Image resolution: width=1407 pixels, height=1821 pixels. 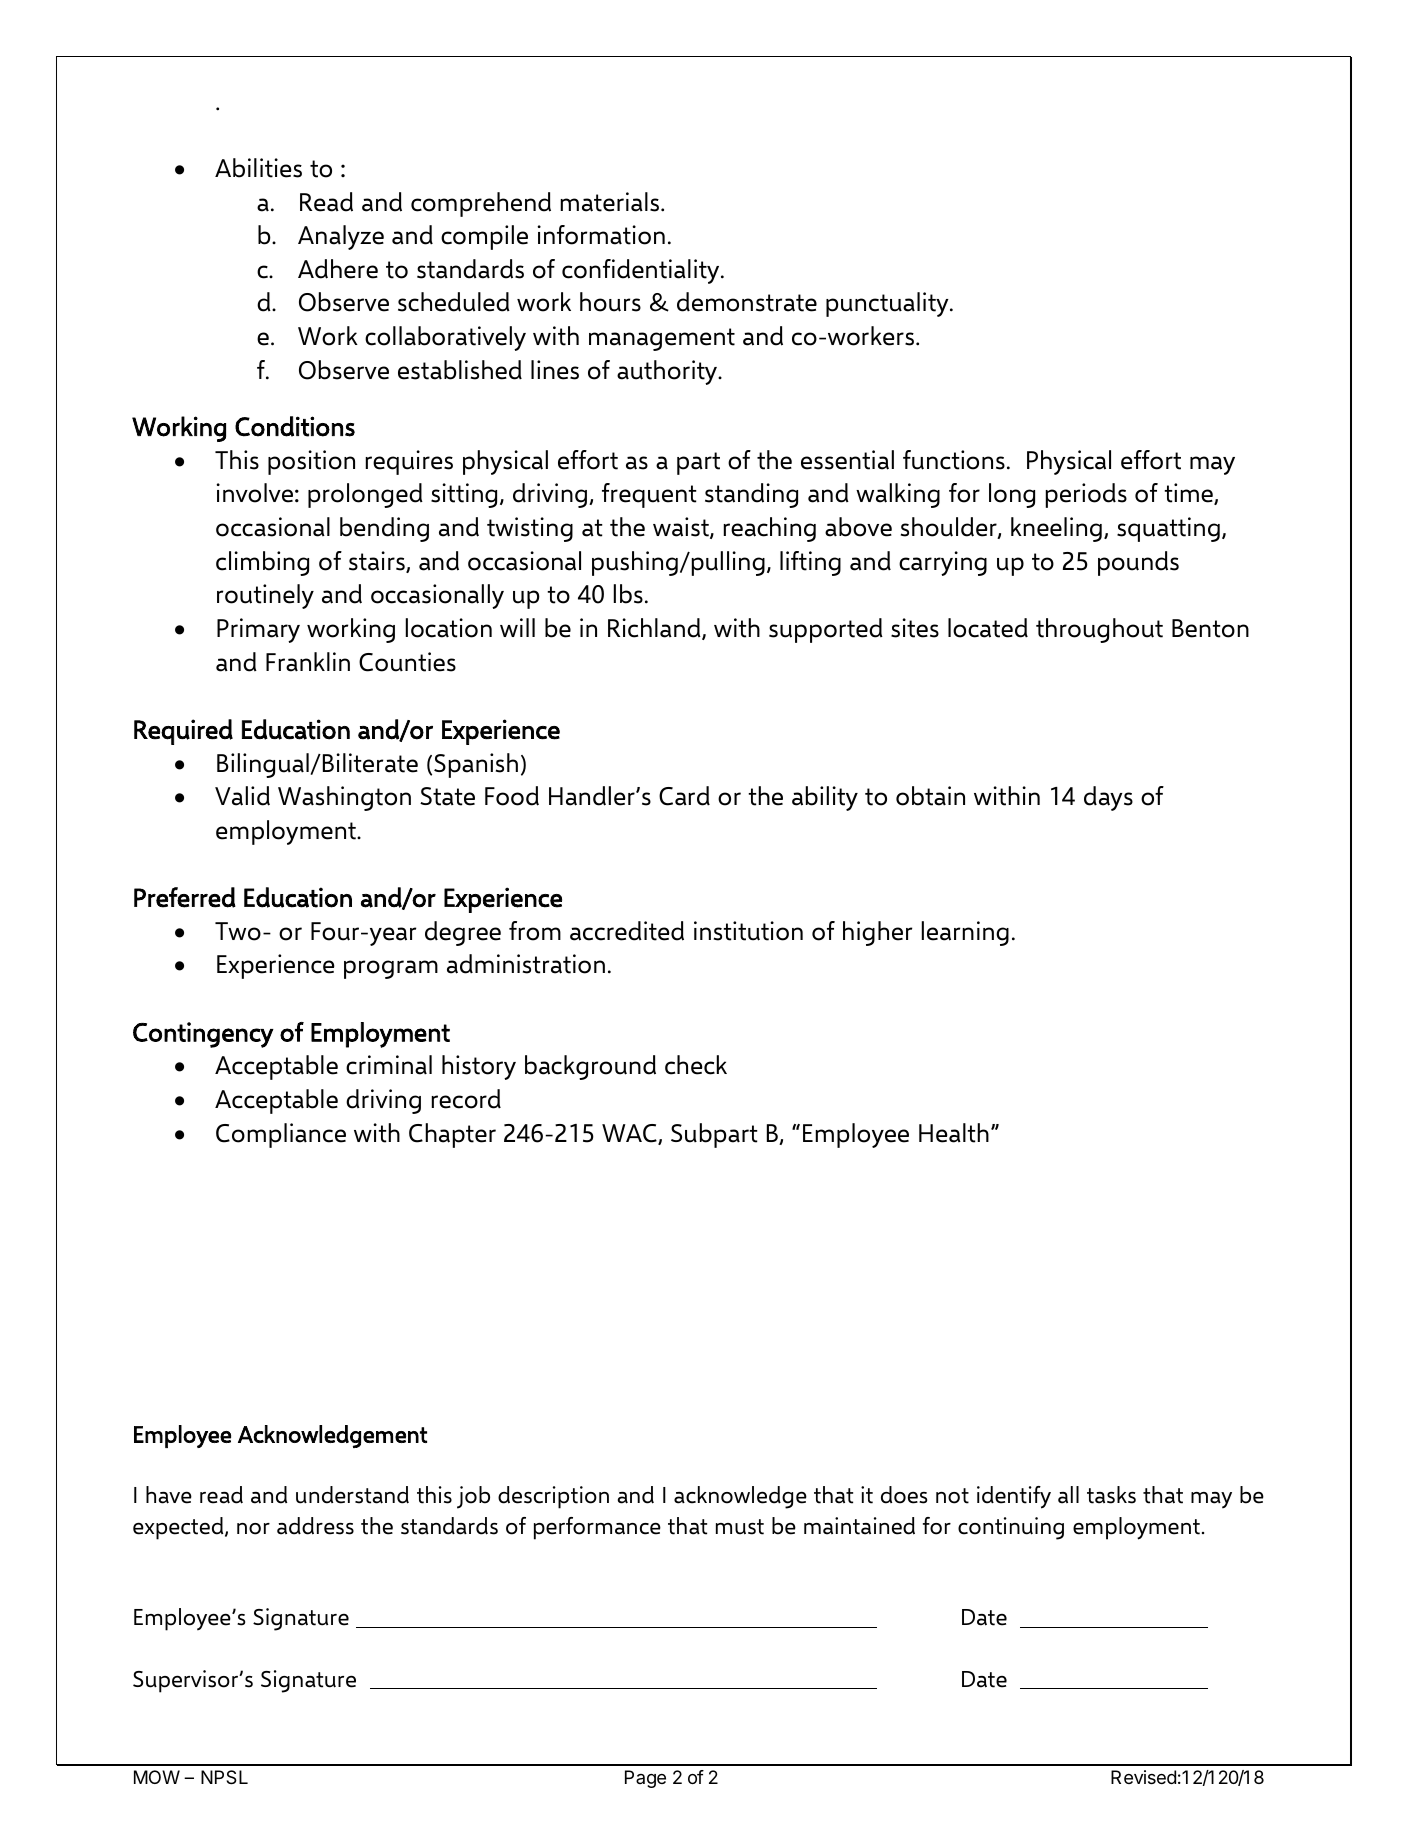 I want to click on MOW, so click(x=157, y=1777).
